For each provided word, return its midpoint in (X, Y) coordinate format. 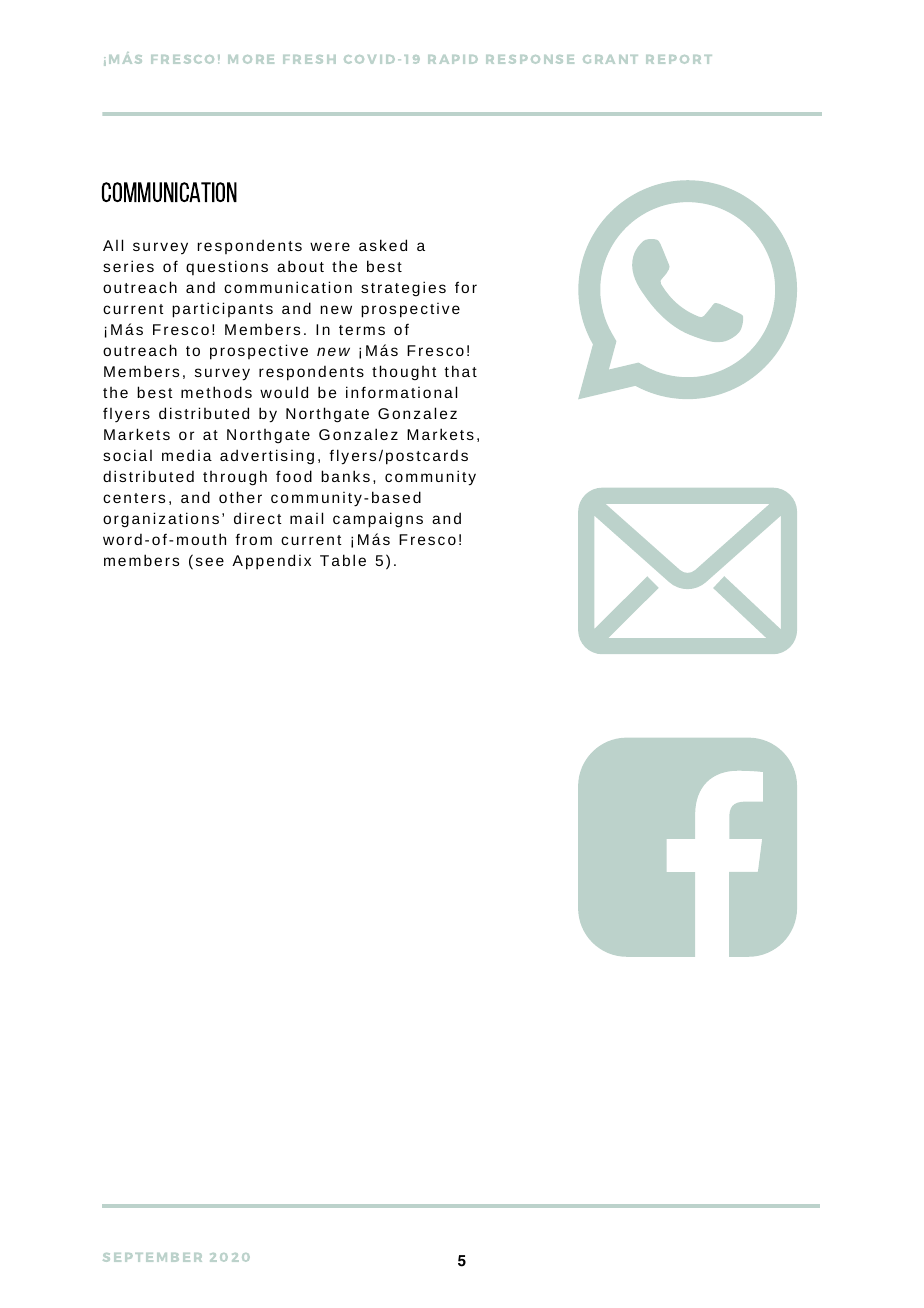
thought (404, 372)
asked (383, 245)
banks (345, 476)
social (127, 455)
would (284, 392)
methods (216, 392)
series (128, 266)
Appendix (271, 562)
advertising (267, 457)
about (300, 266)
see (210, 561)
